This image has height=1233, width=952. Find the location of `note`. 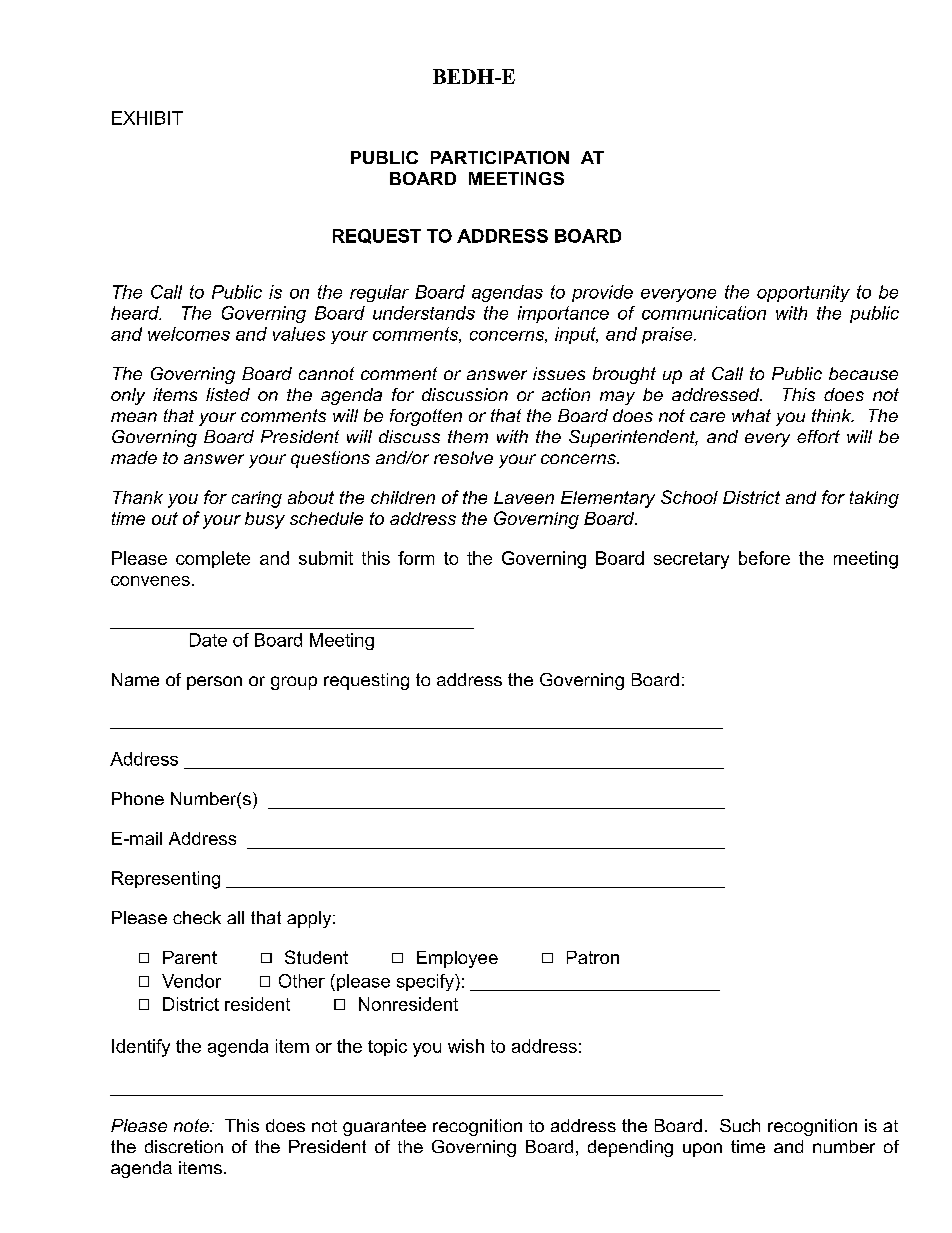

note is located at coordinates (192, 1125).
